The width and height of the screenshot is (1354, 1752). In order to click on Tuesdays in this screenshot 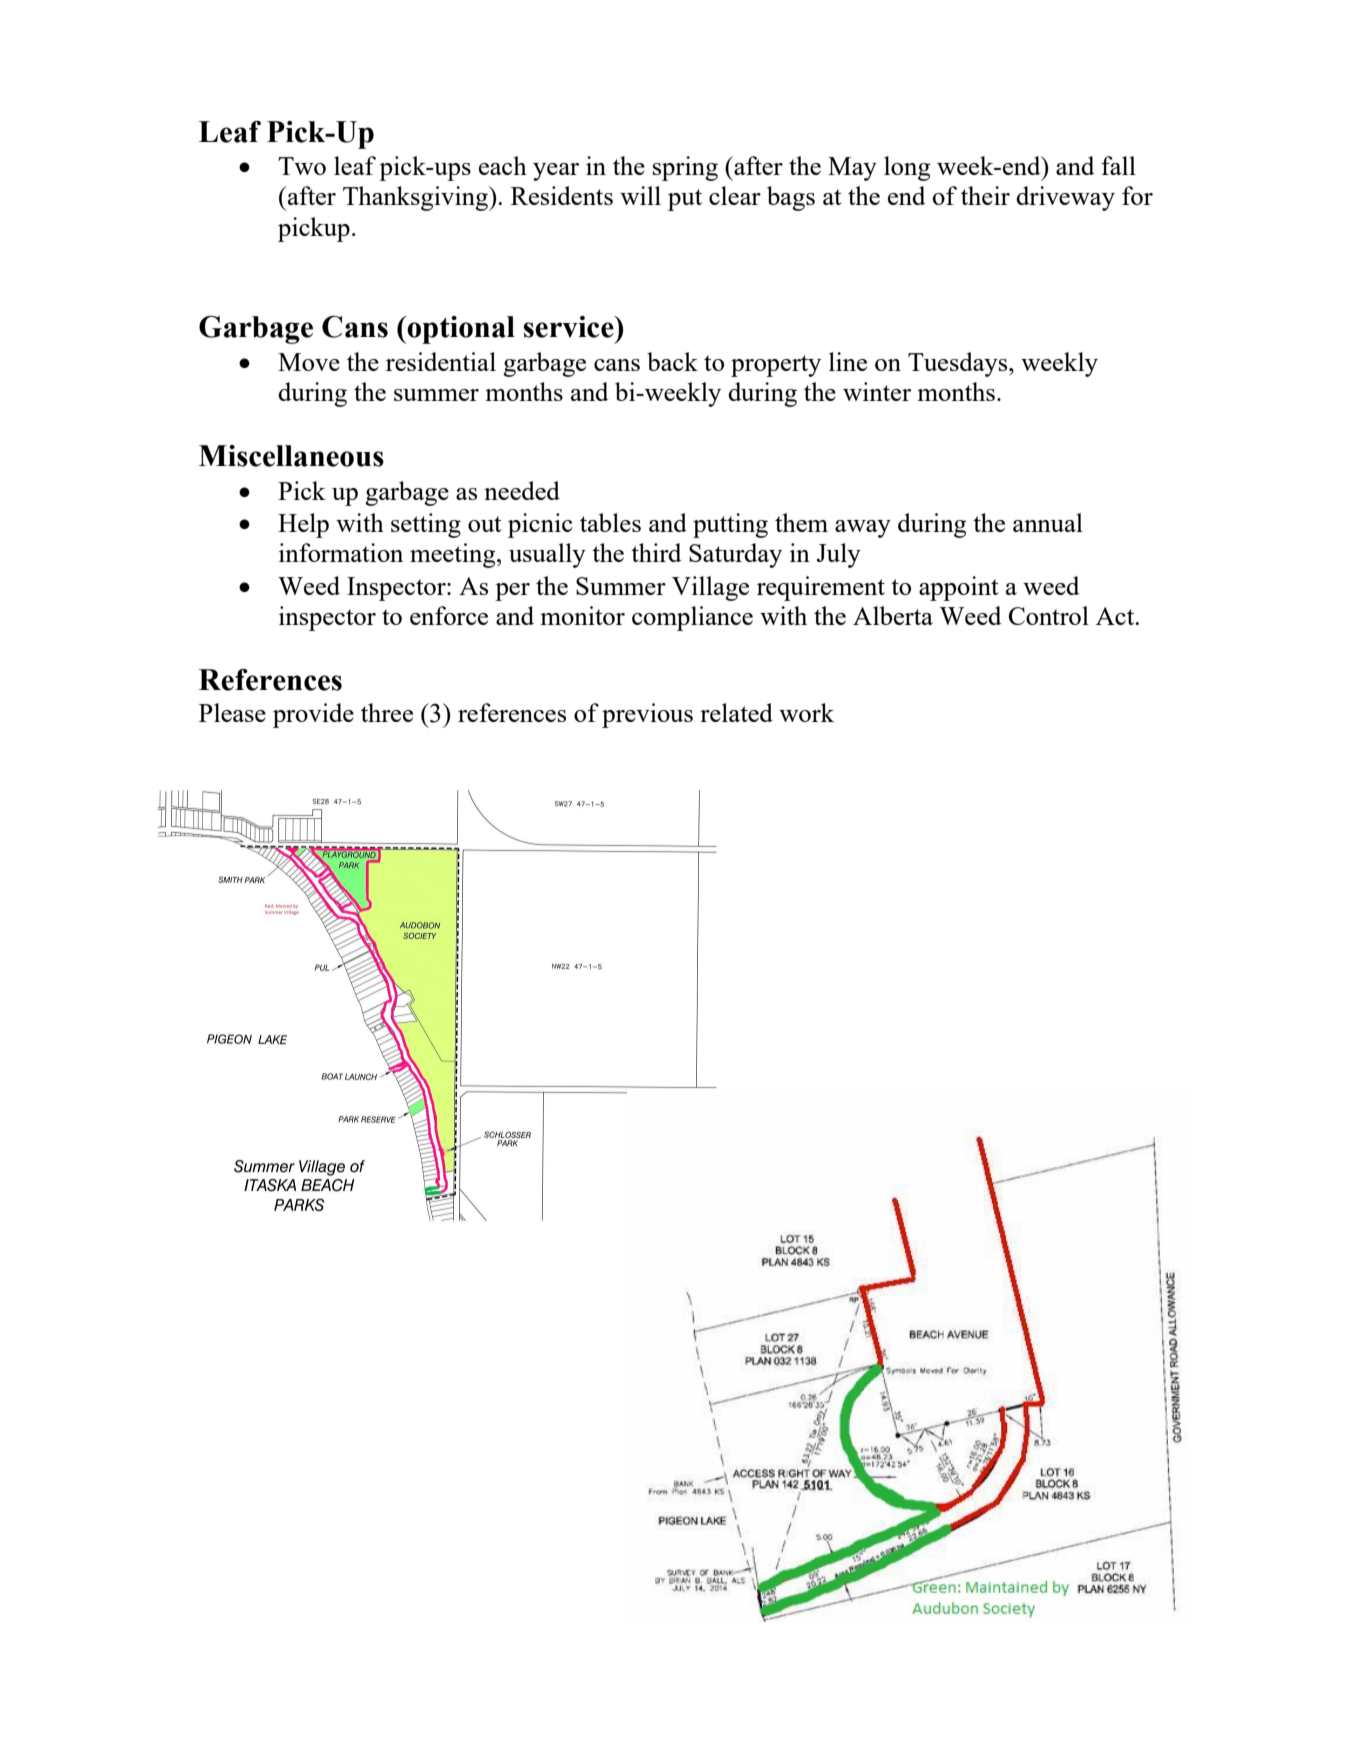, I will do `click(959, 364)`.
